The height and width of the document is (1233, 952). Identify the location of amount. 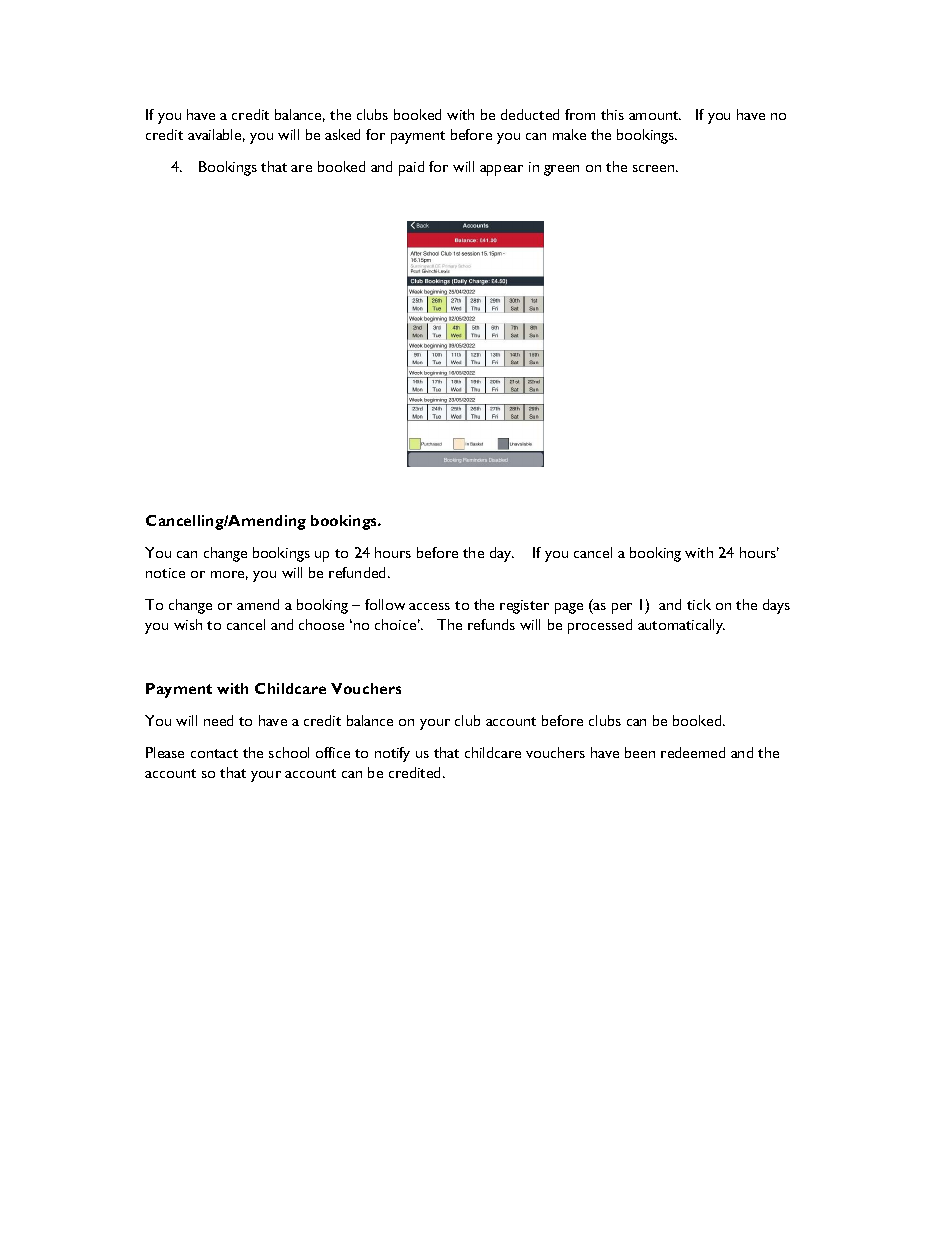
(655, 115).
